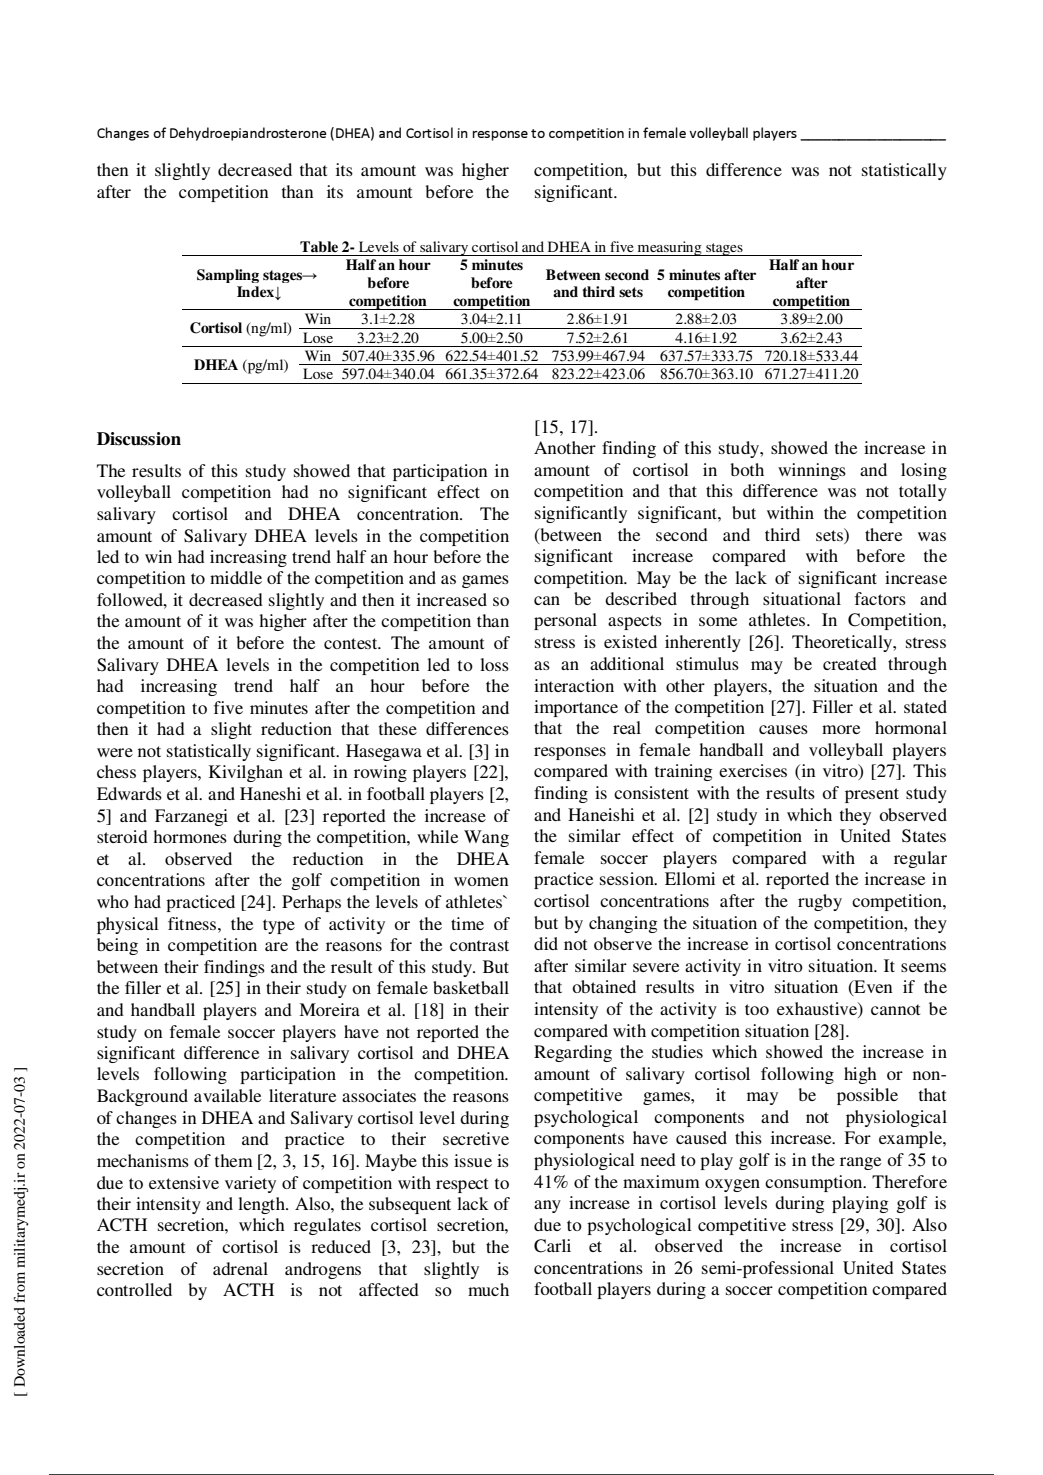  What do you see at coordinates (248, 134) in the screenshot?
I see `Dehydroepiandrosterone` at bounding box center [248, 134].
